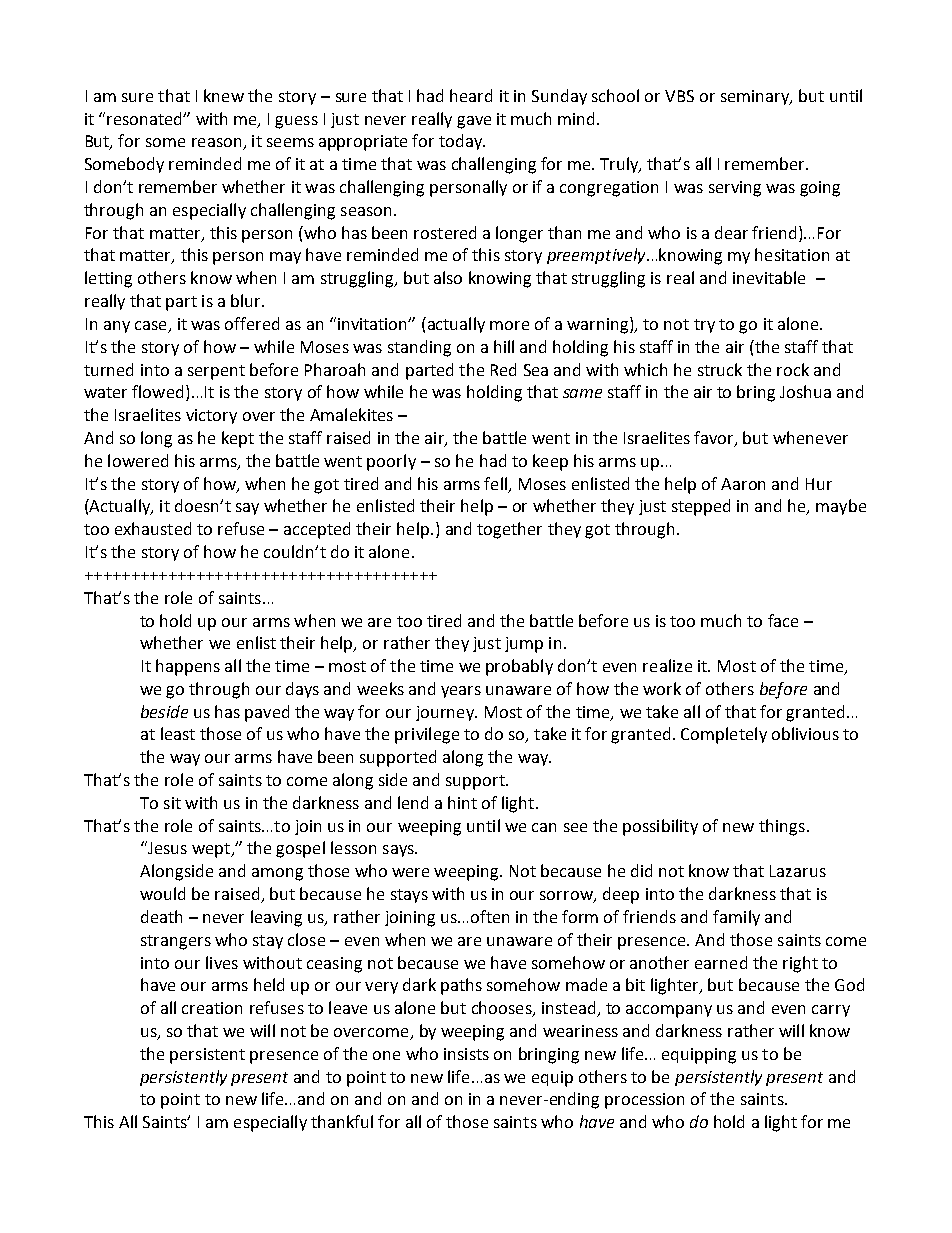 This screenshot has width=952, height=1233. What do you see at coordinates (212, 1008) in the screenshot?
I see `creation` at bounding box center [212, 1008].
